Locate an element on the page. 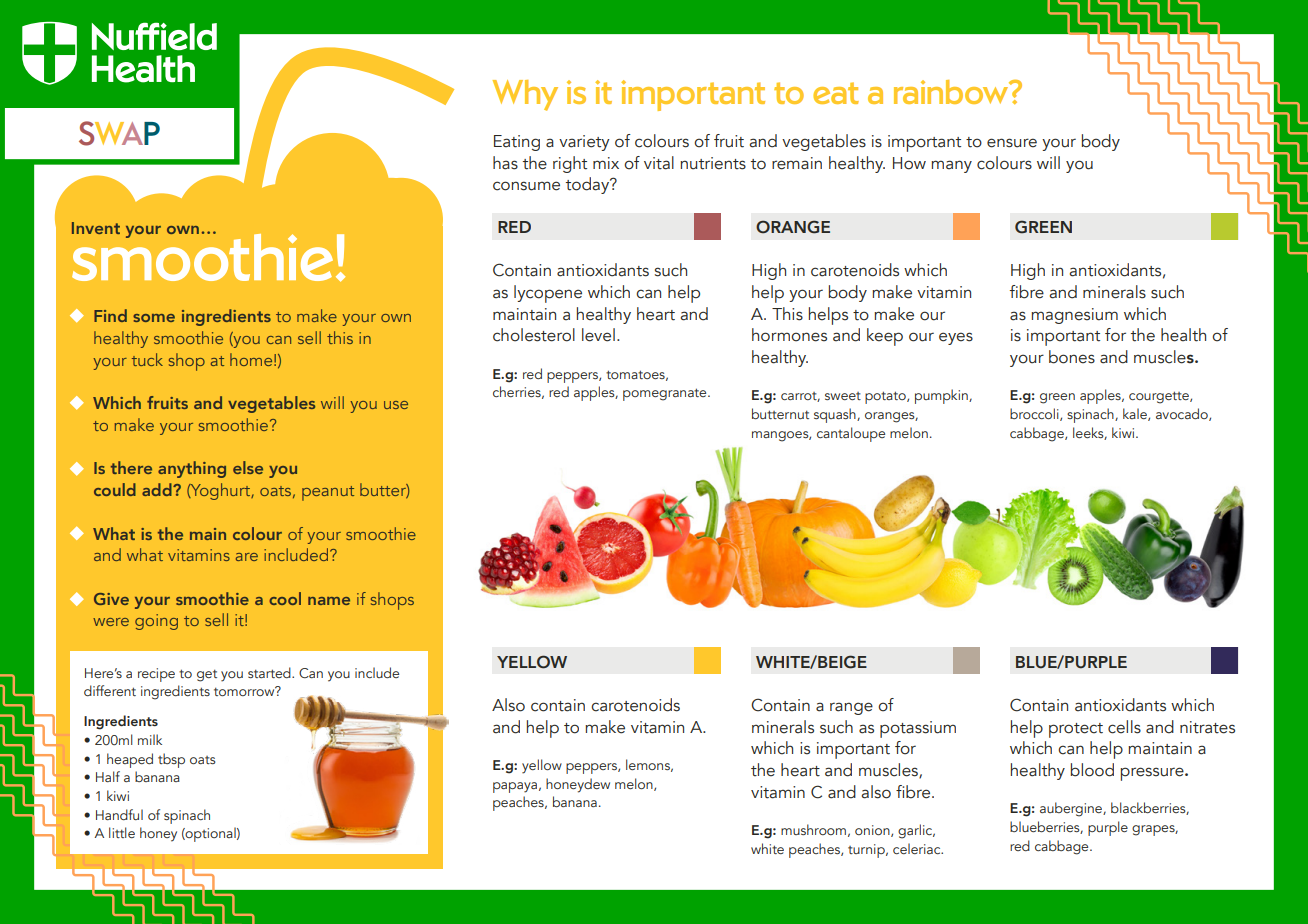 The width and height of the image is (1308, 924). cantaloupe is located at coordinates (851, 434).
